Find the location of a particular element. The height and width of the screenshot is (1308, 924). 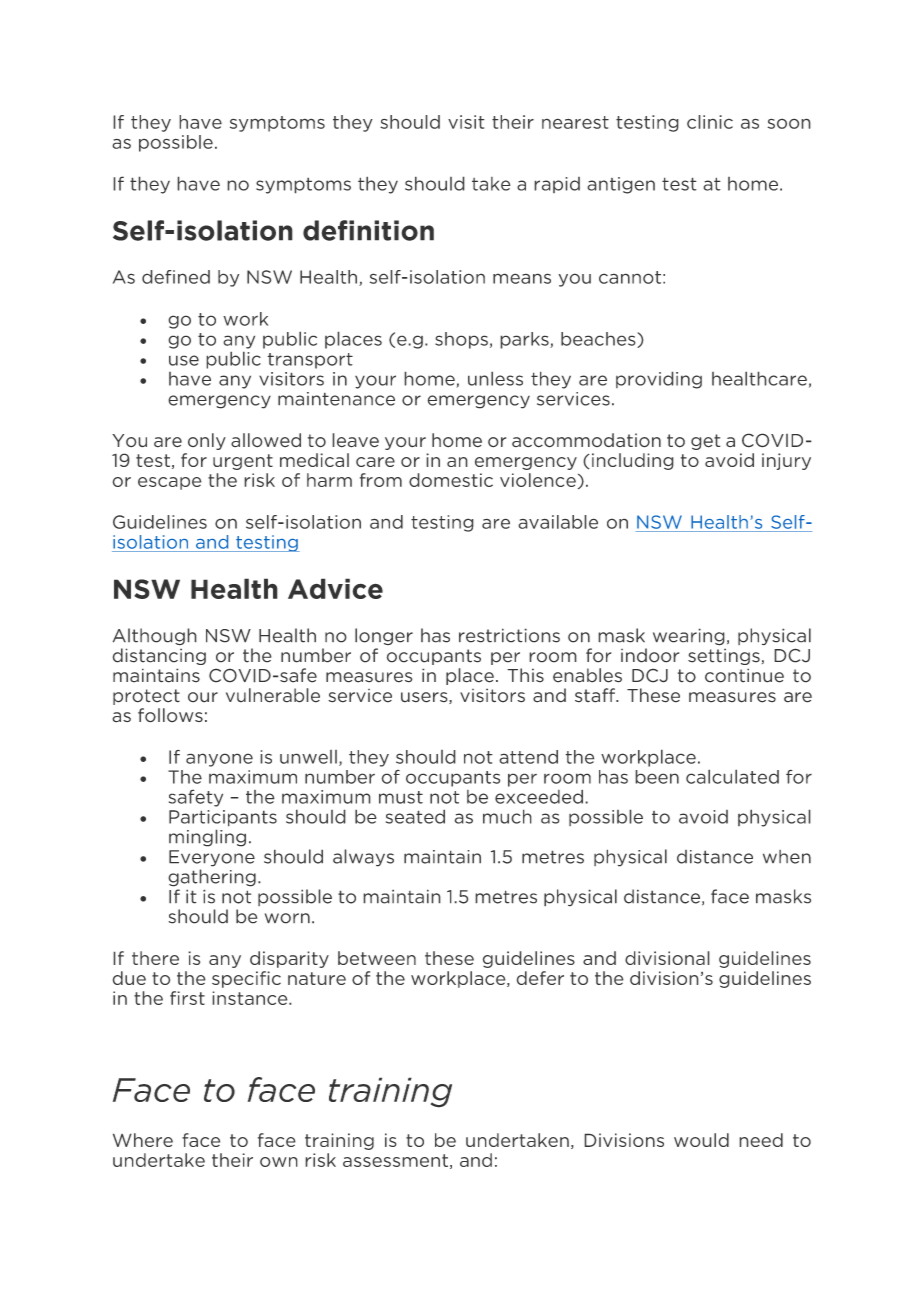

training is located at coordinates (339, 1141).
